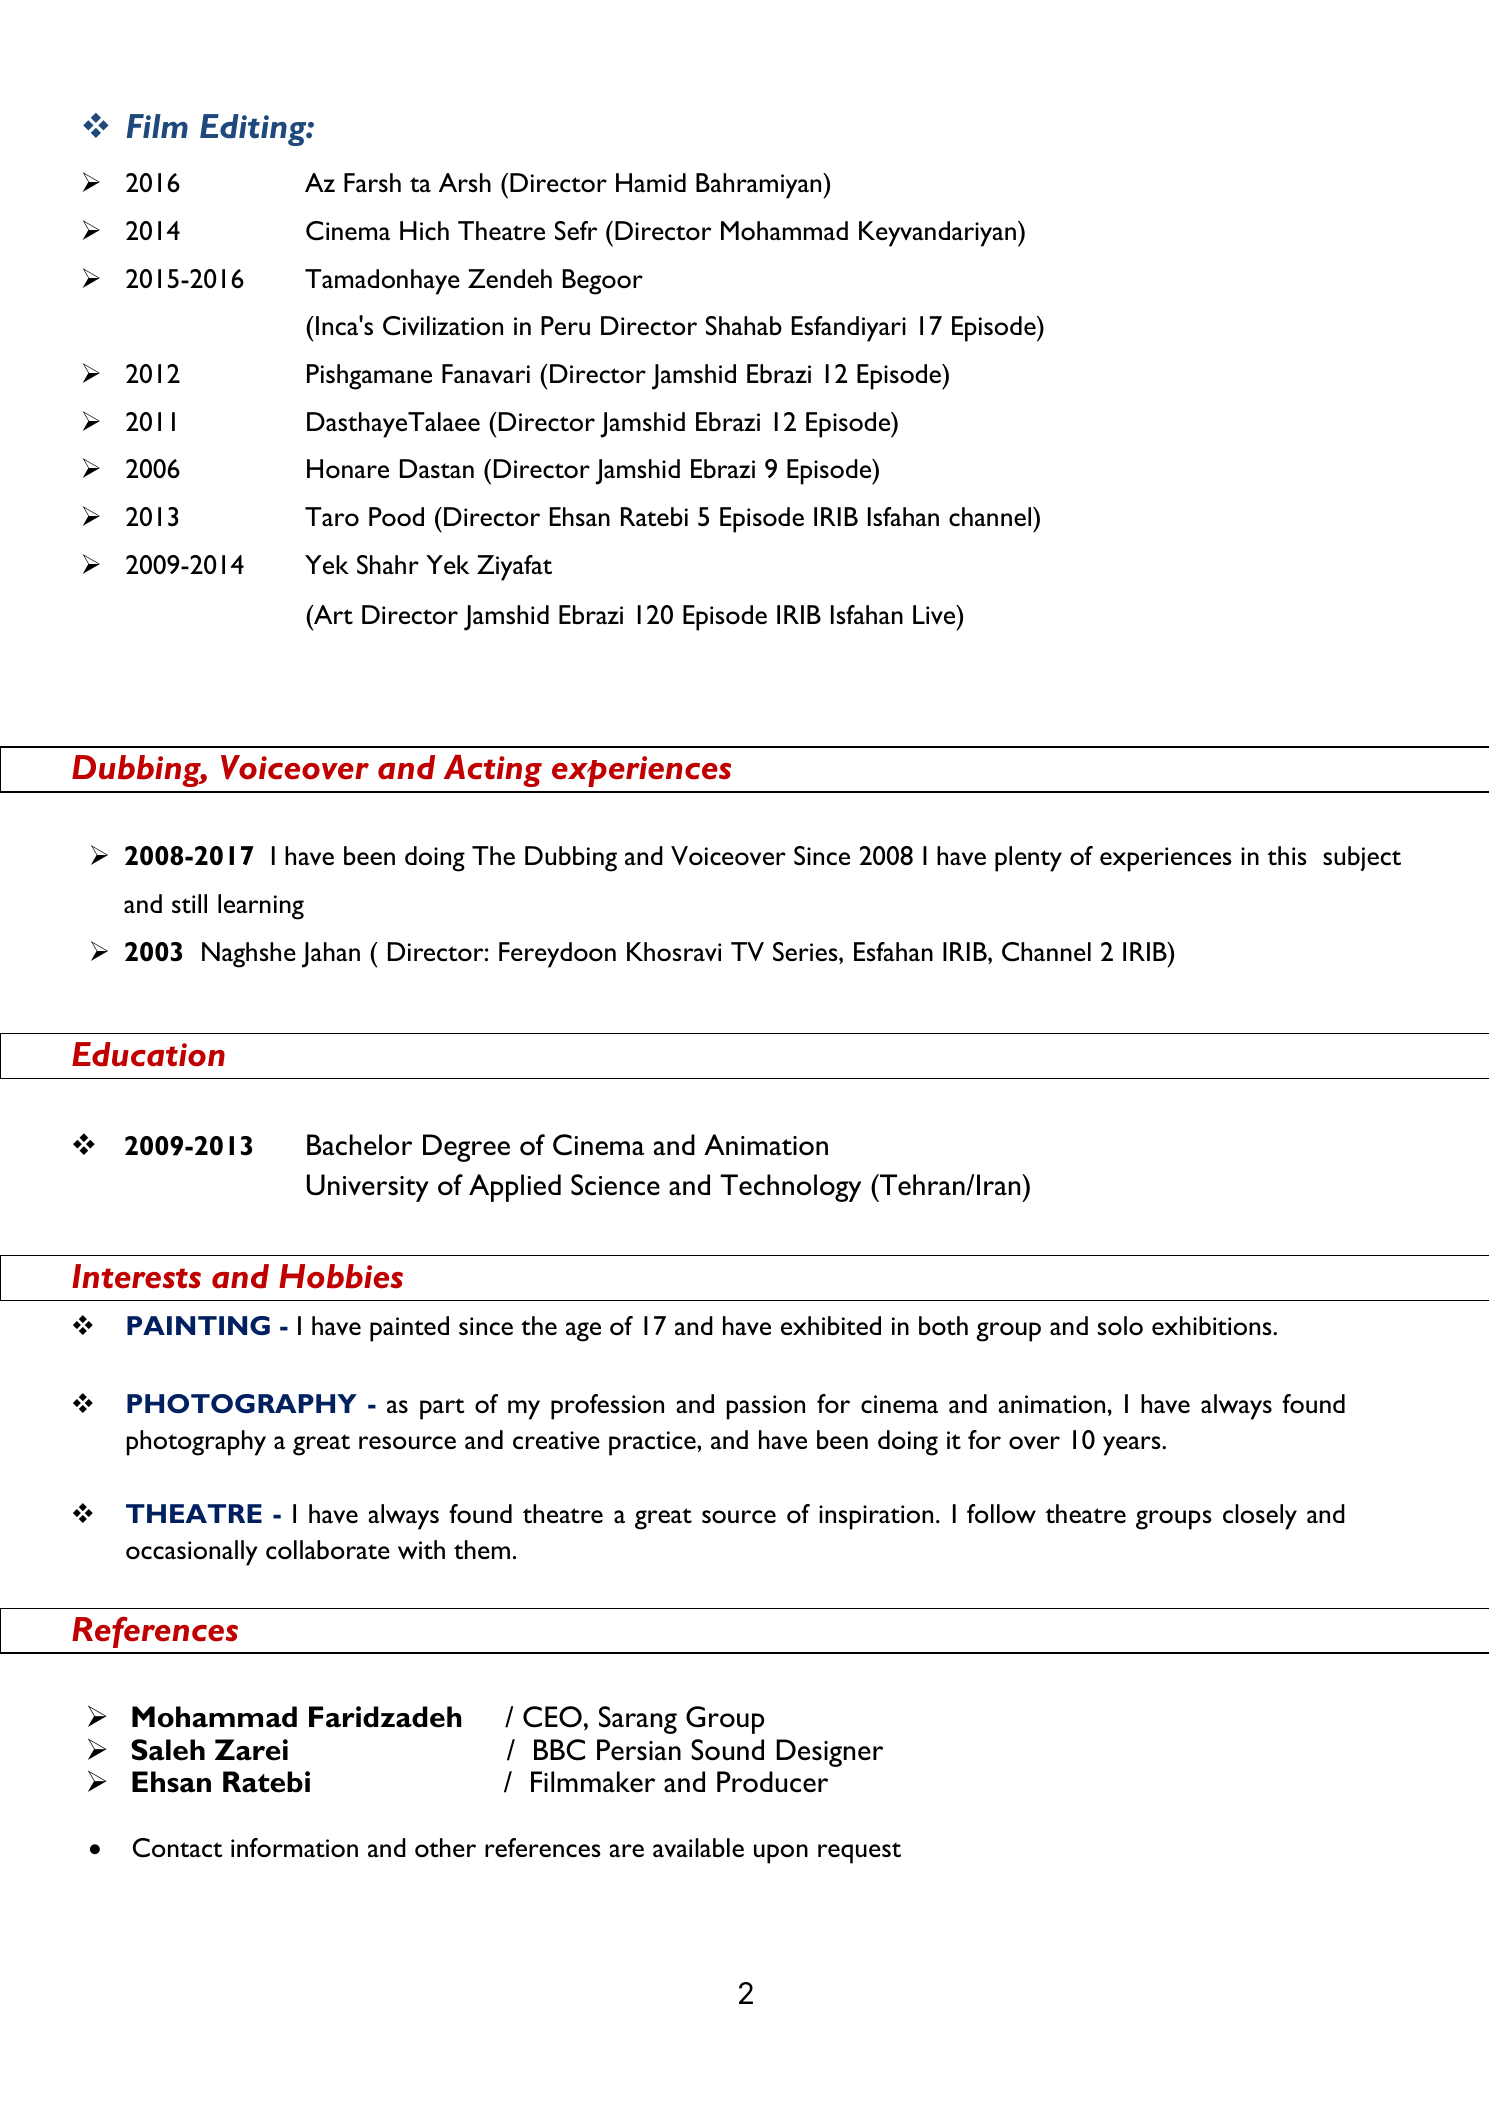 The image size is (1489, 2103). I want to click on Series, so click(806, 952).
